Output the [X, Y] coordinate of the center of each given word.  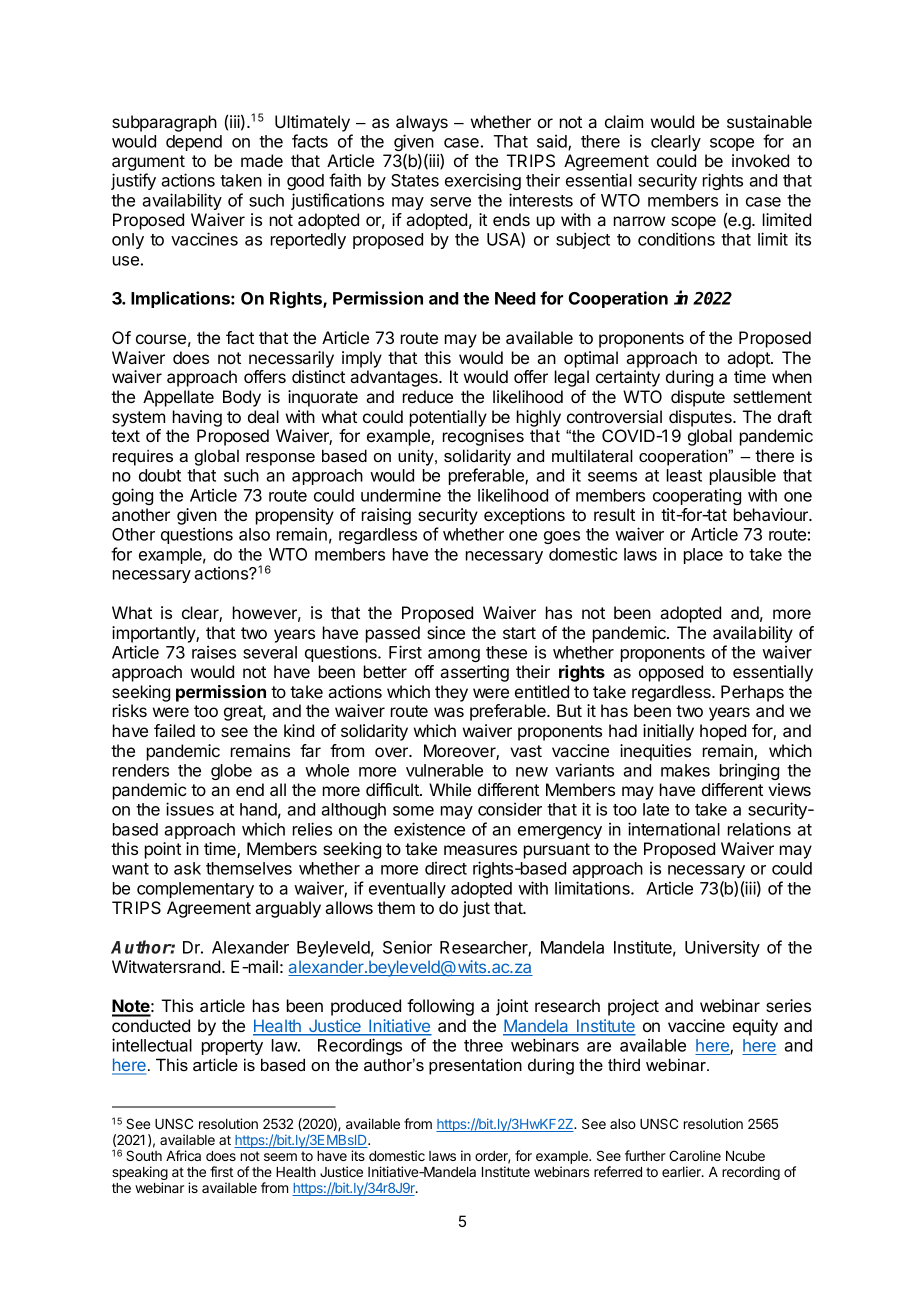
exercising [483, 181]
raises [214, 652]
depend [194, 143]
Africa [183, 1155]
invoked [760, 160]
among [454, 655]
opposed [671, 673]
